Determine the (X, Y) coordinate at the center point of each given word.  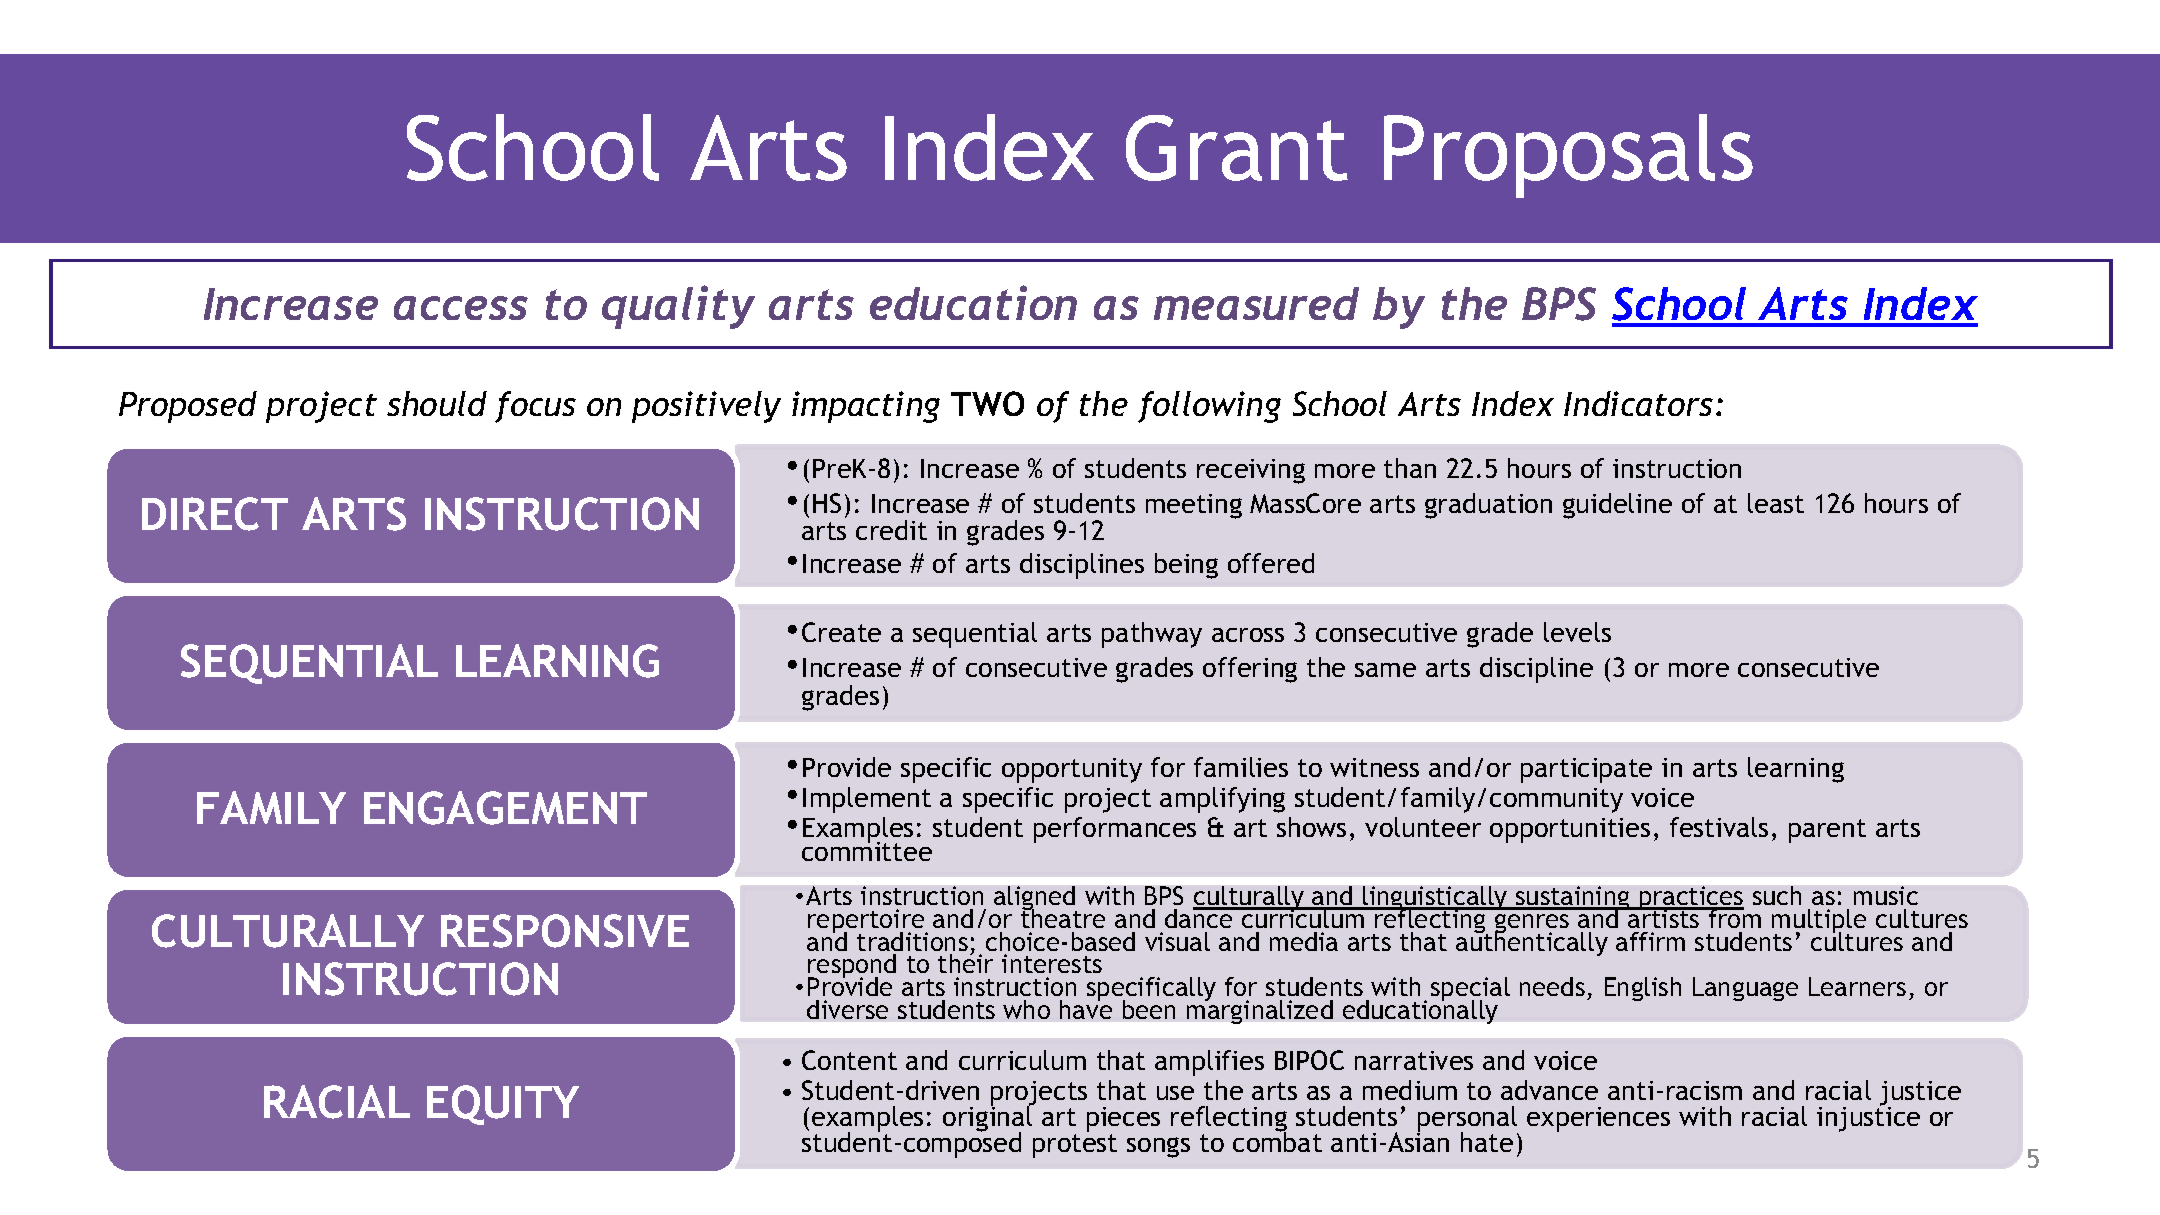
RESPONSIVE (565, 931)
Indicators (1638, 403)
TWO (987, 403)
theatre (1063, 917)
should (437, 403)
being (1186, 566)
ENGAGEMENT (505, 808)
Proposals (1568, 156)
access (461, 308)
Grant (1237, 148)
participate (1586, 770)
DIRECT (215, 514)
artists (1664, 917)
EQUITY (503, 1105)
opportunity (1072, 770)
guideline (1617, 506)
